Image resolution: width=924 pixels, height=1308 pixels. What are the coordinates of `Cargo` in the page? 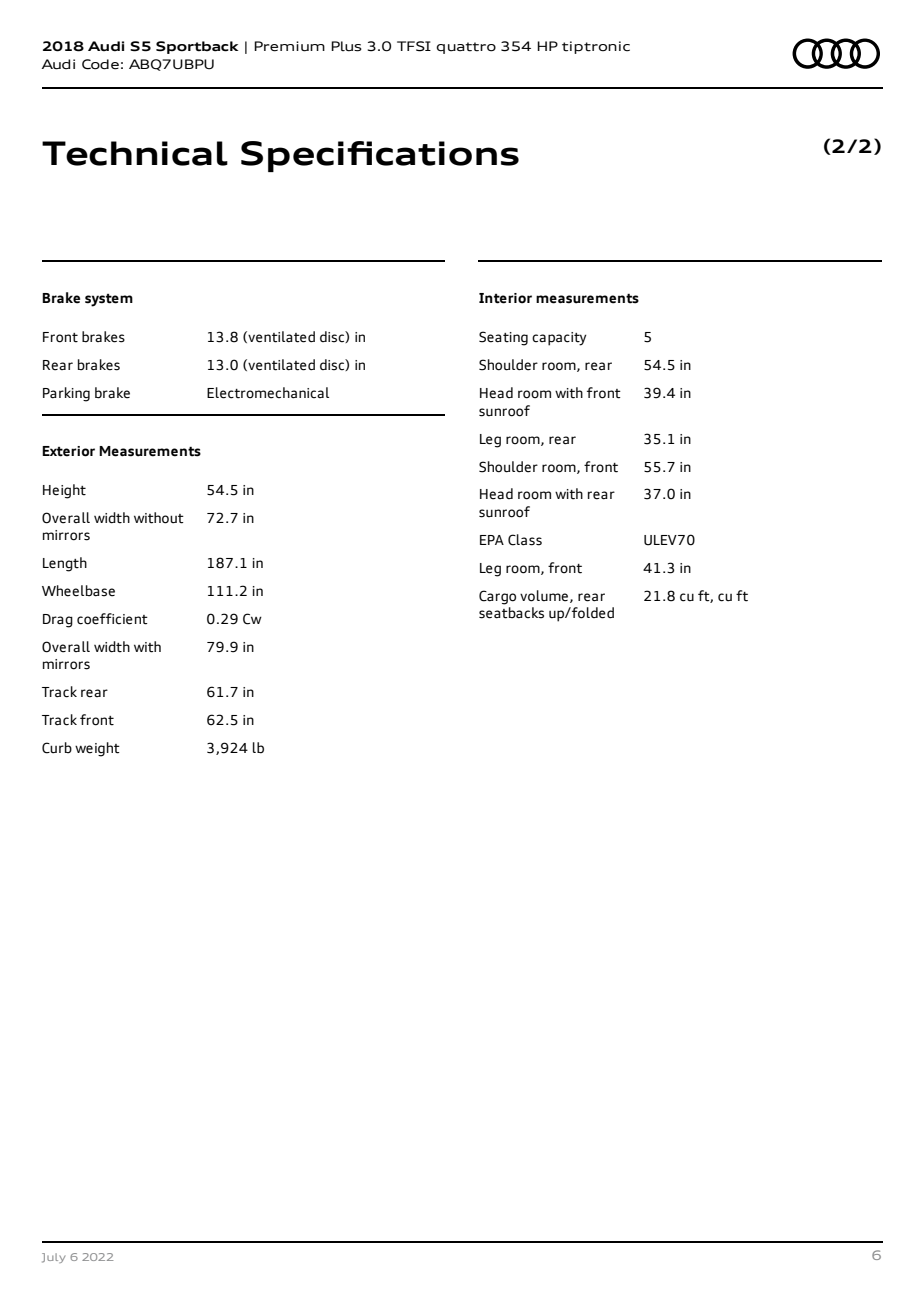 It's located at (497, 597).
